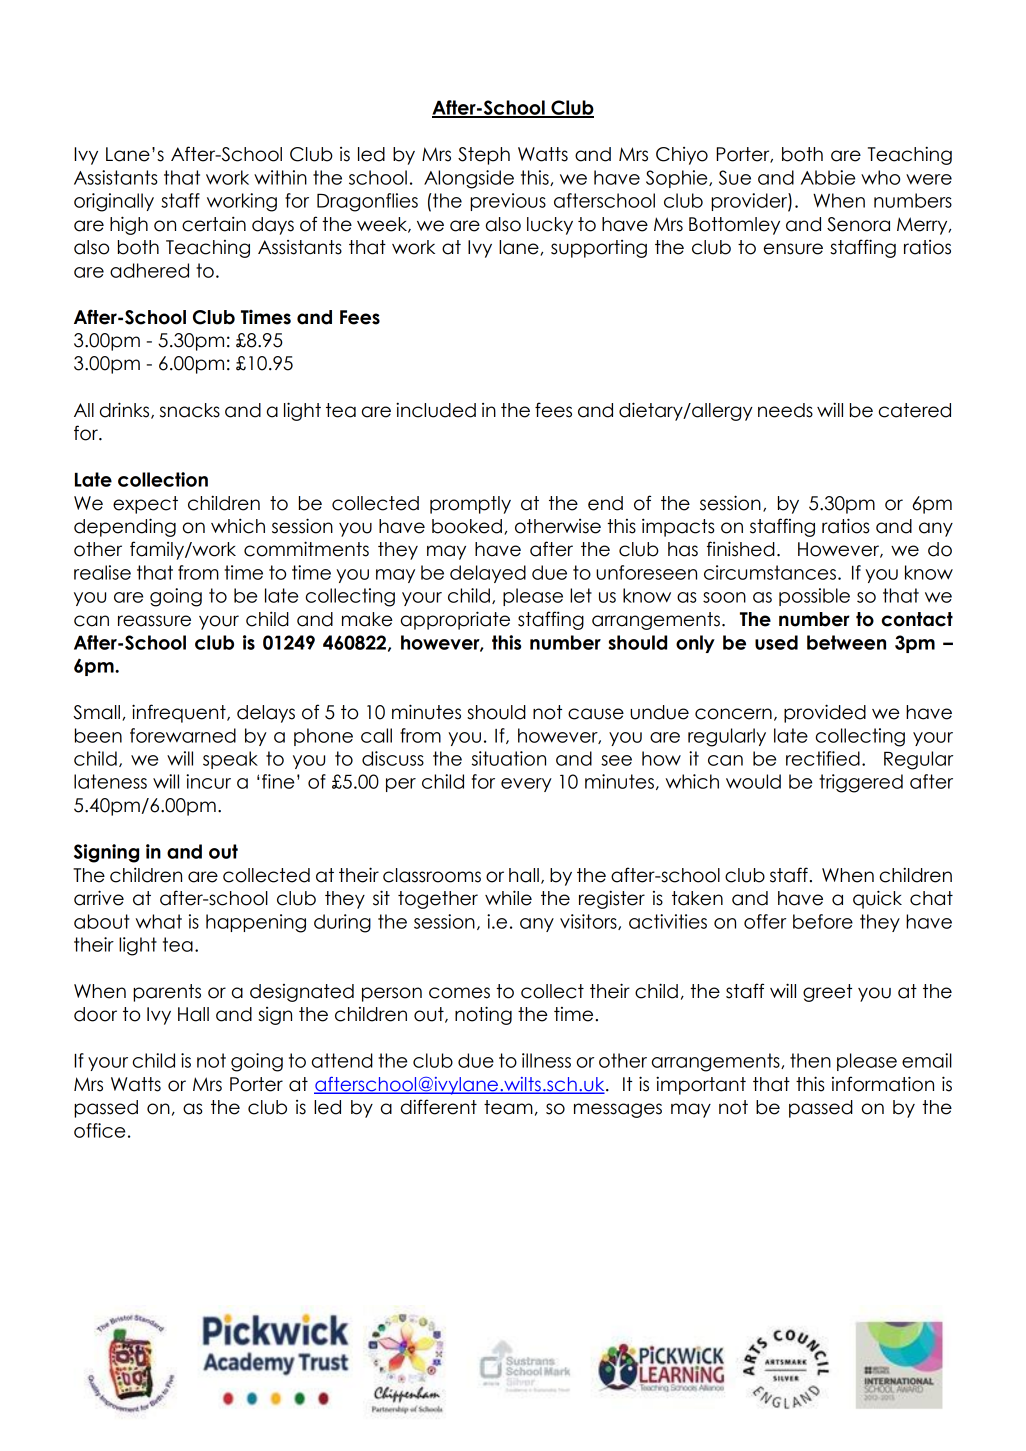 Image resolution: width=1026 pixels, height=1451 pixels. I want to click on every, so click(526, 785).
